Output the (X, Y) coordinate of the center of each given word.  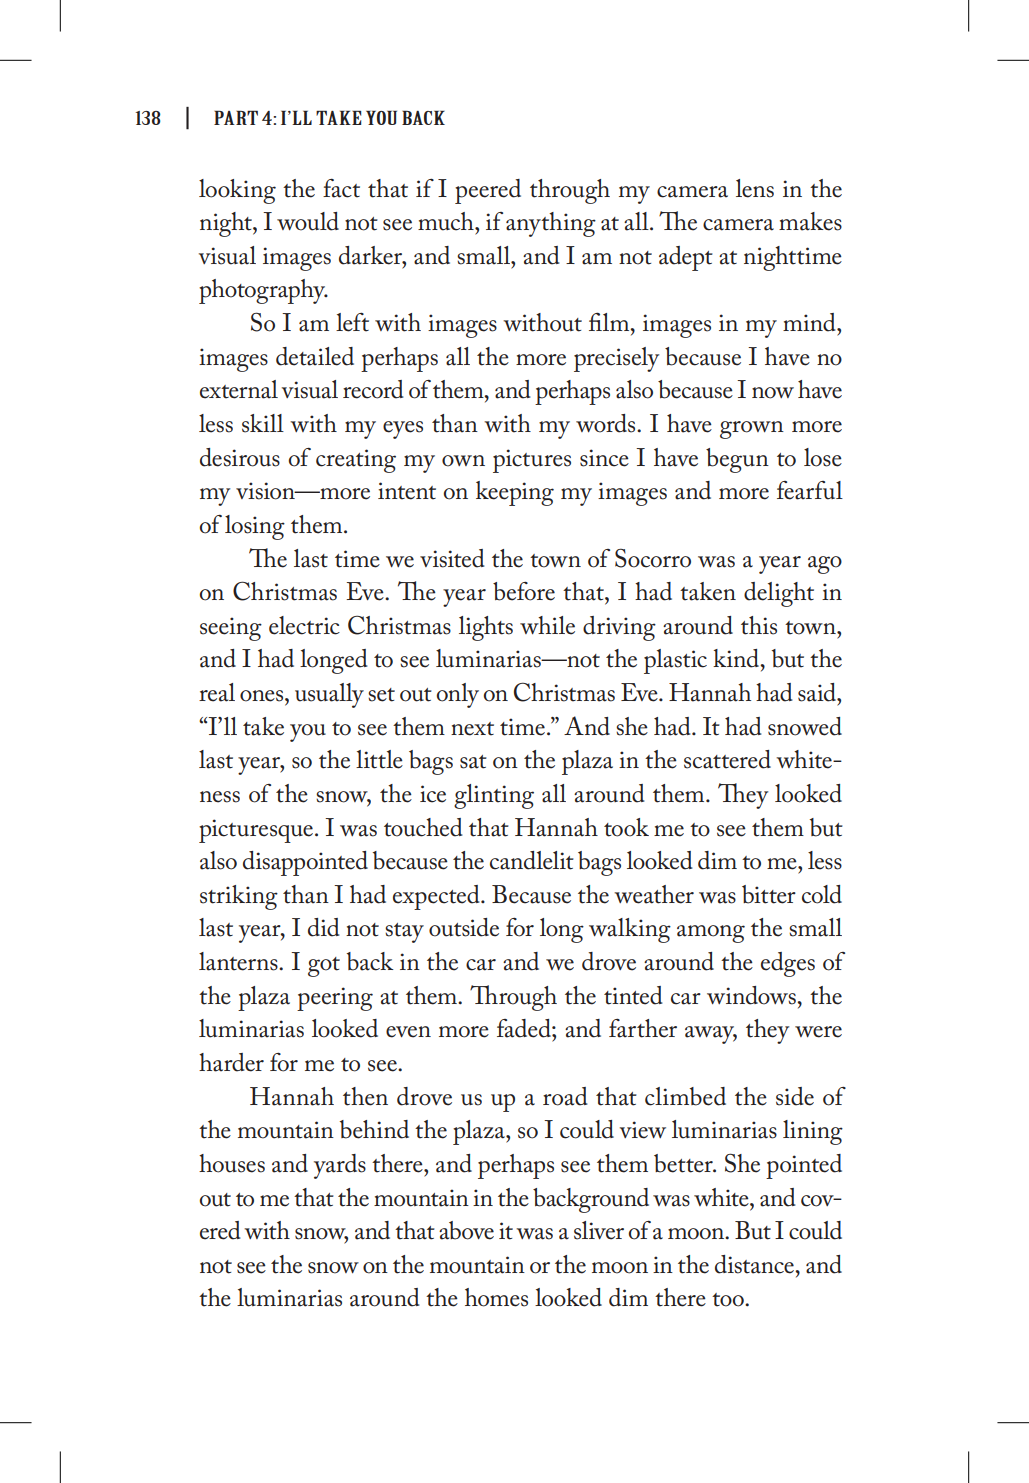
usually (329, 695)
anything (551, 224)
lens (755, 188)
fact (341, 188)
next (472, 729)
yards (340, 1166)
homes (496, 1297)
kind (737, 658)
